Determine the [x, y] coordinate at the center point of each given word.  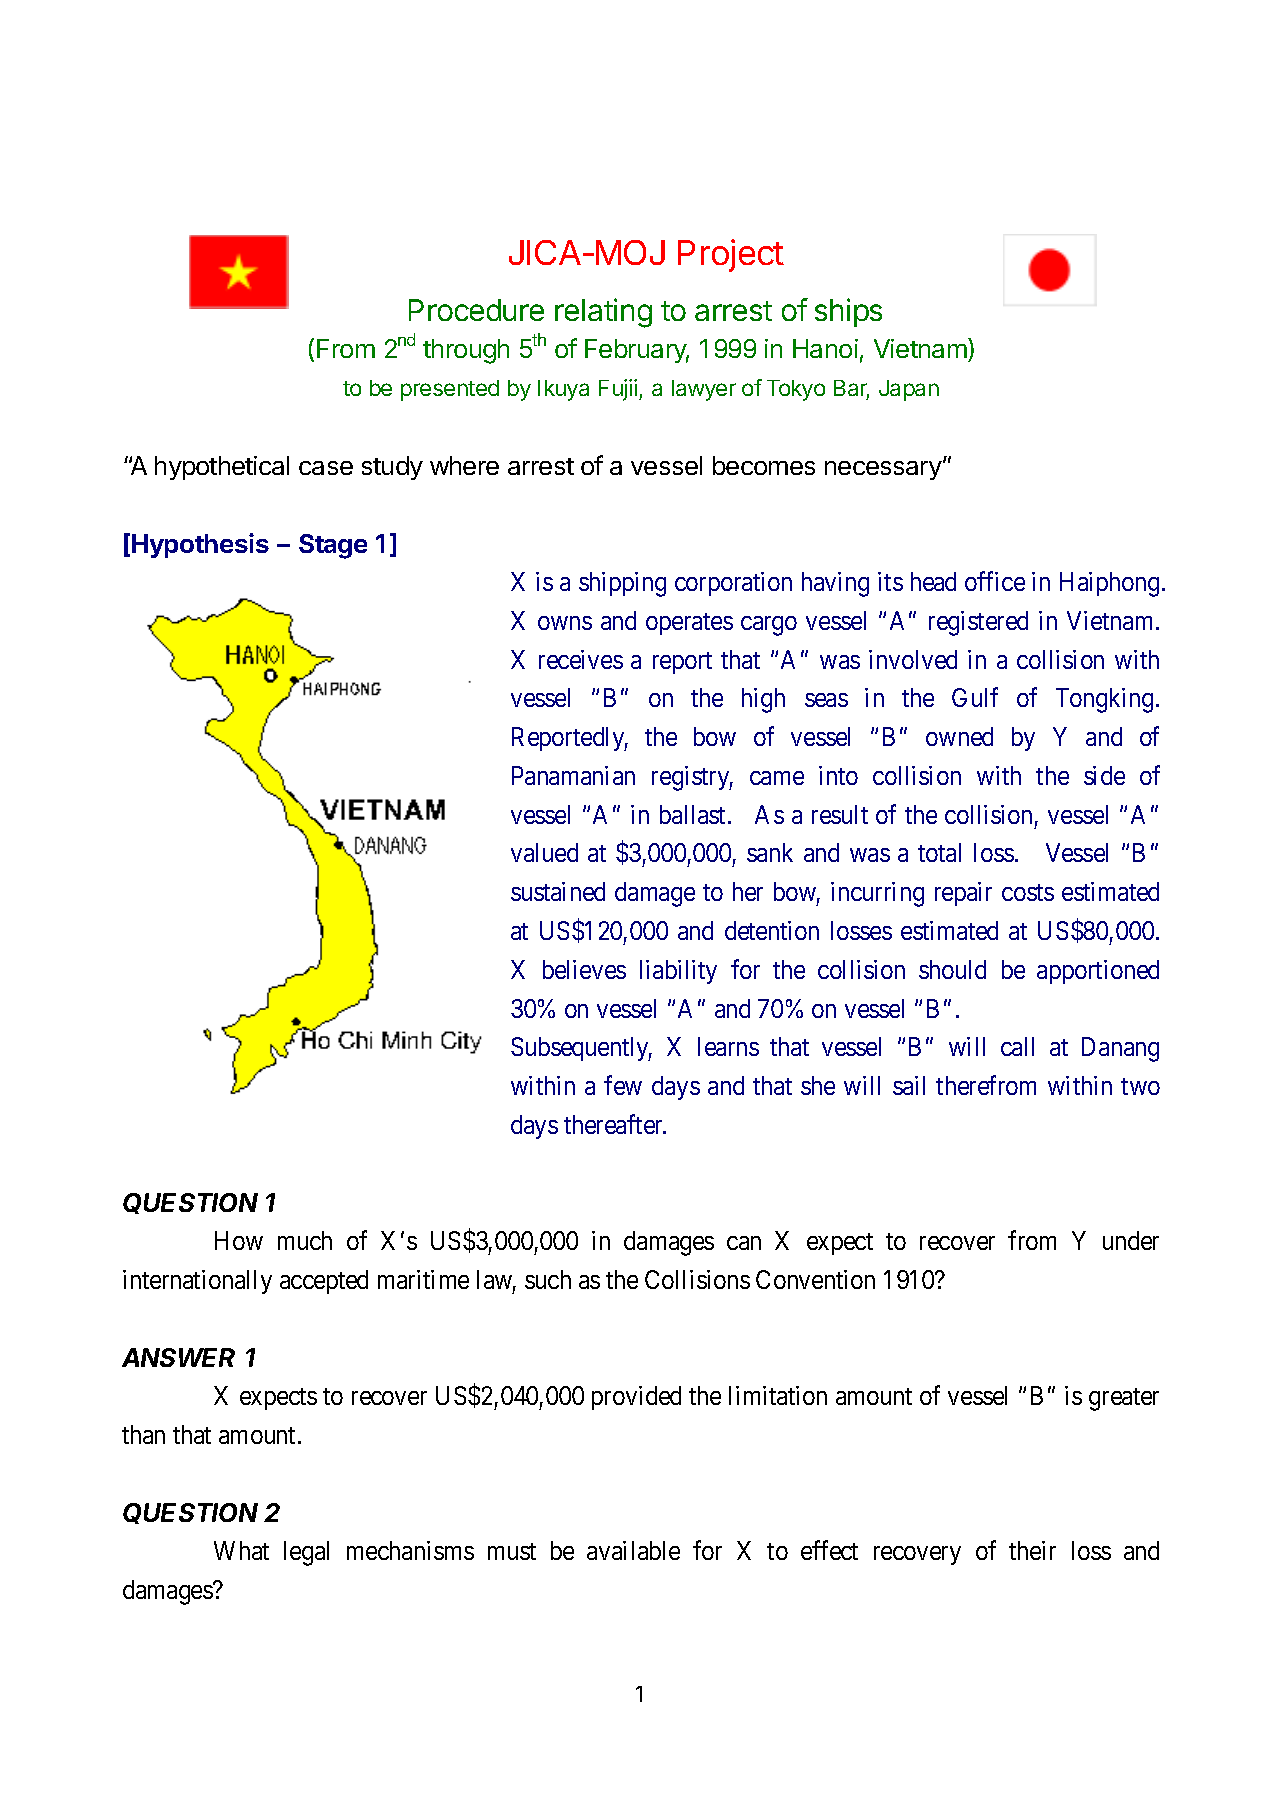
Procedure [476, 310]
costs [1028, 892]
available [633, 1550]
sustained [558, 891]
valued [544, 852]
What [241, 1550]
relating [603, 313]
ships [848, 312]
